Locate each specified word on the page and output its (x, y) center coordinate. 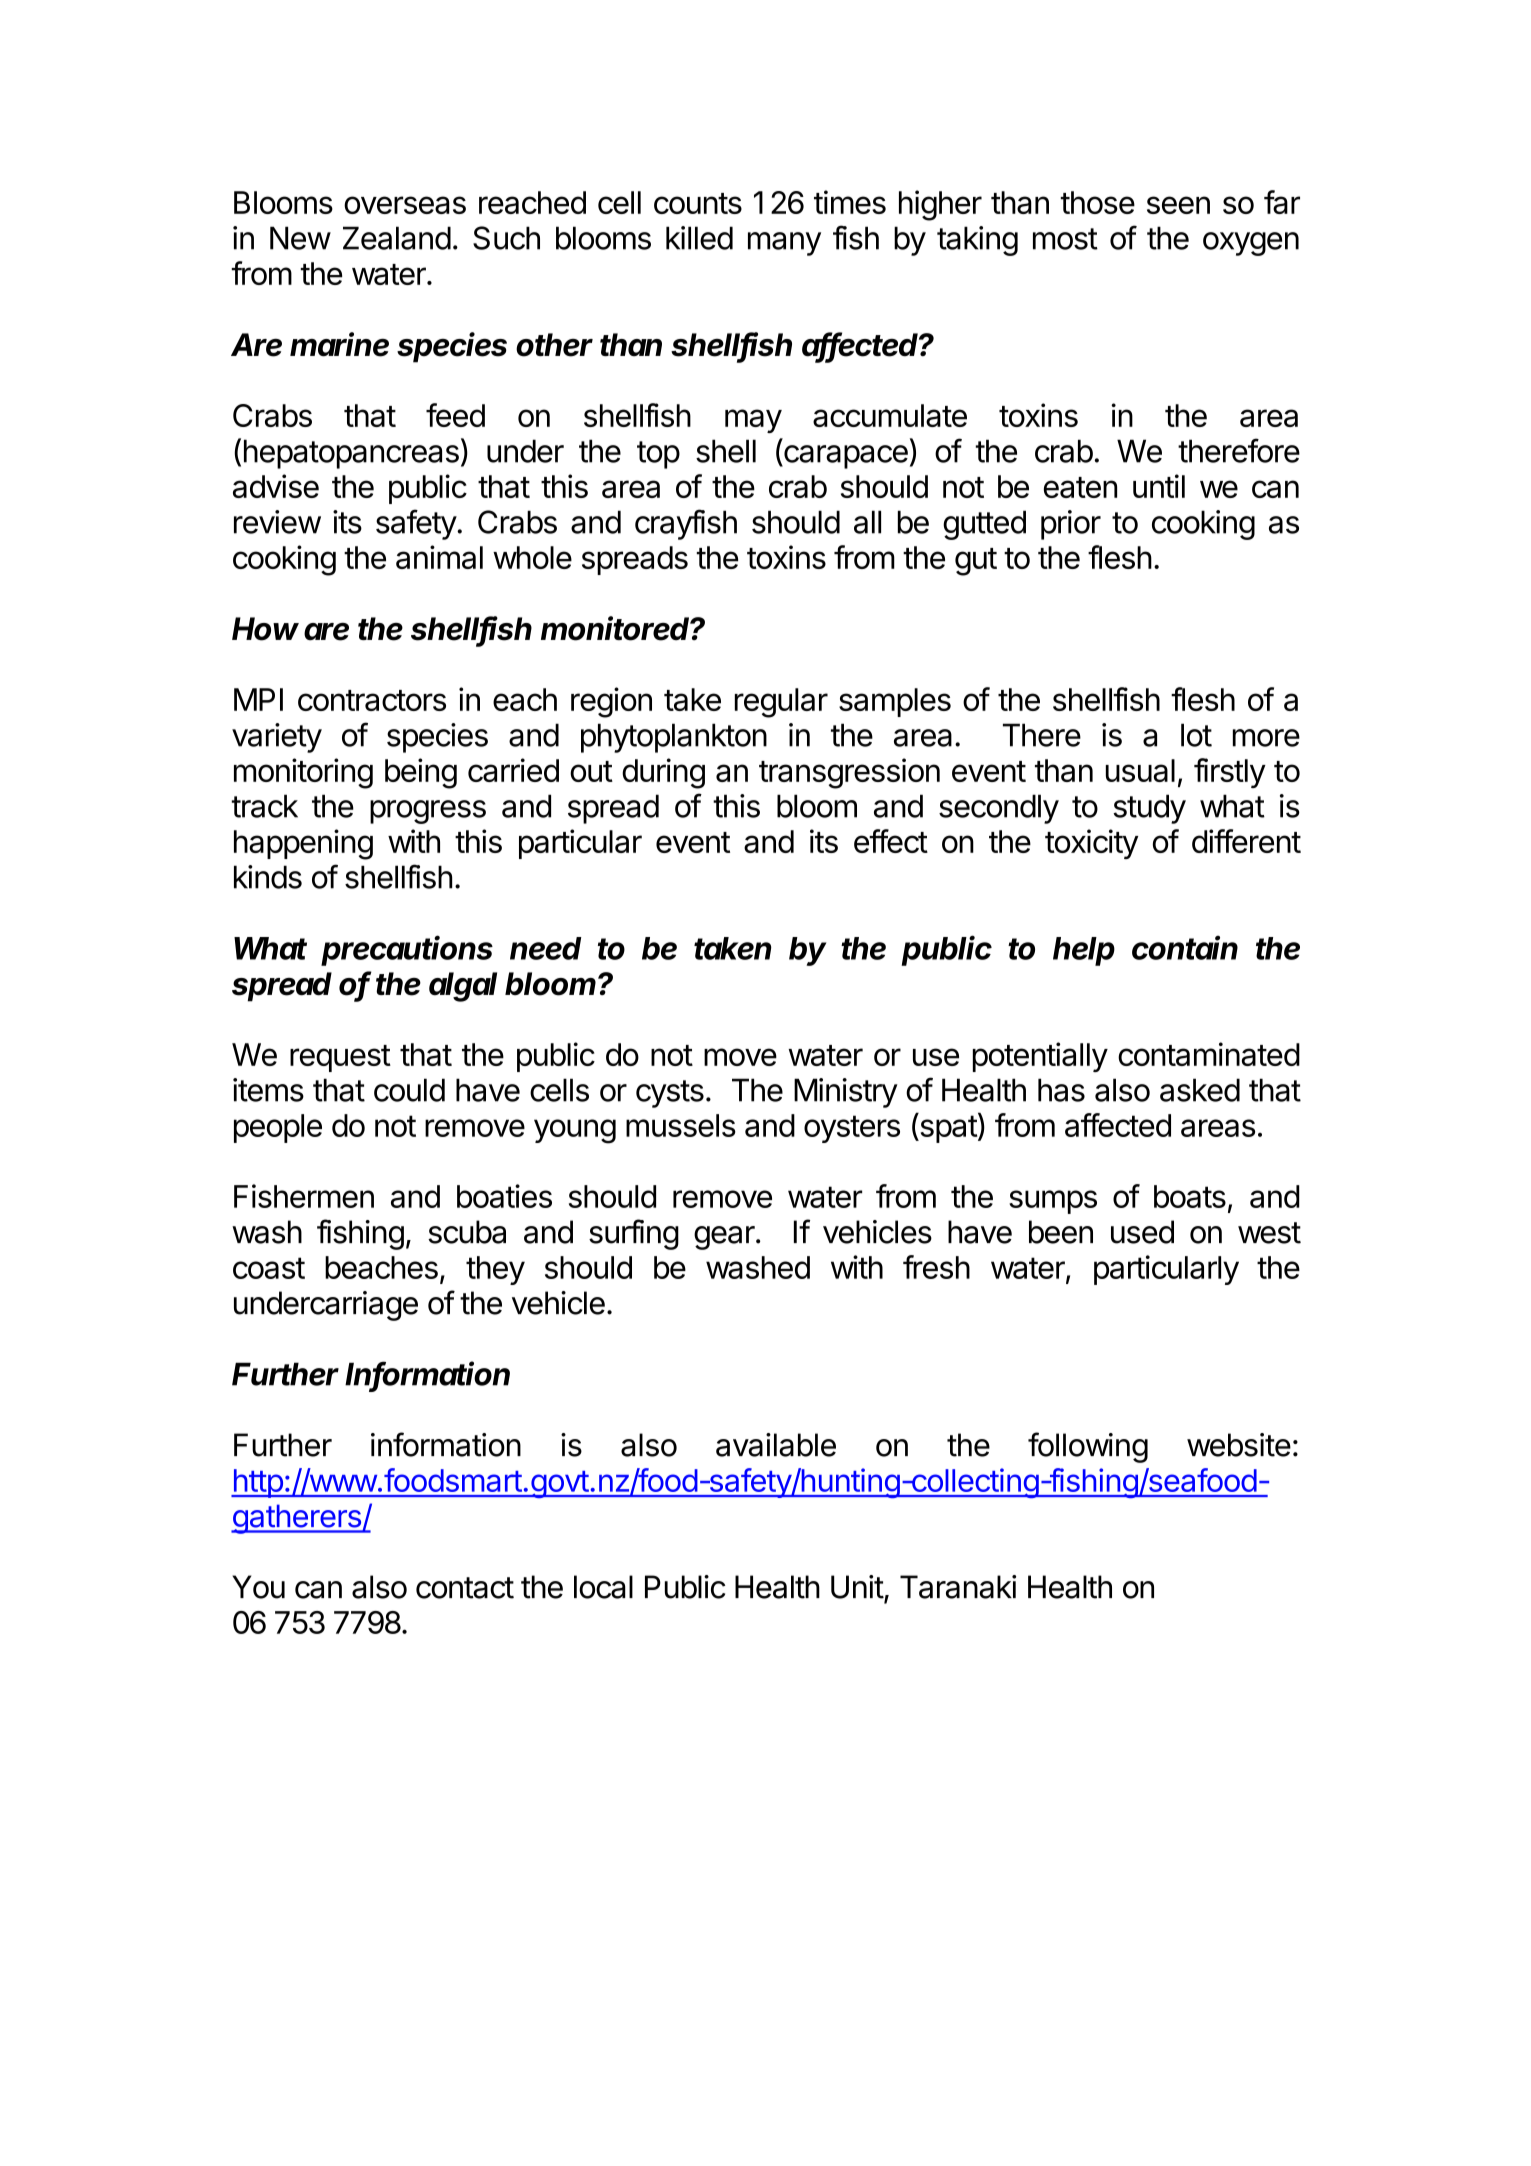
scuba (467, 1232)
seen (1178, 205)
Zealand (397, 238)
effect (891, 841)
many (784, 244)
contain (1185, 948)
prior (1071, 525)
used (1142, 1232)
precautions (407, 950)
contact (465, 1588)
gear (724, 1238)
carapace (845, 457)
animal (439, 557)
